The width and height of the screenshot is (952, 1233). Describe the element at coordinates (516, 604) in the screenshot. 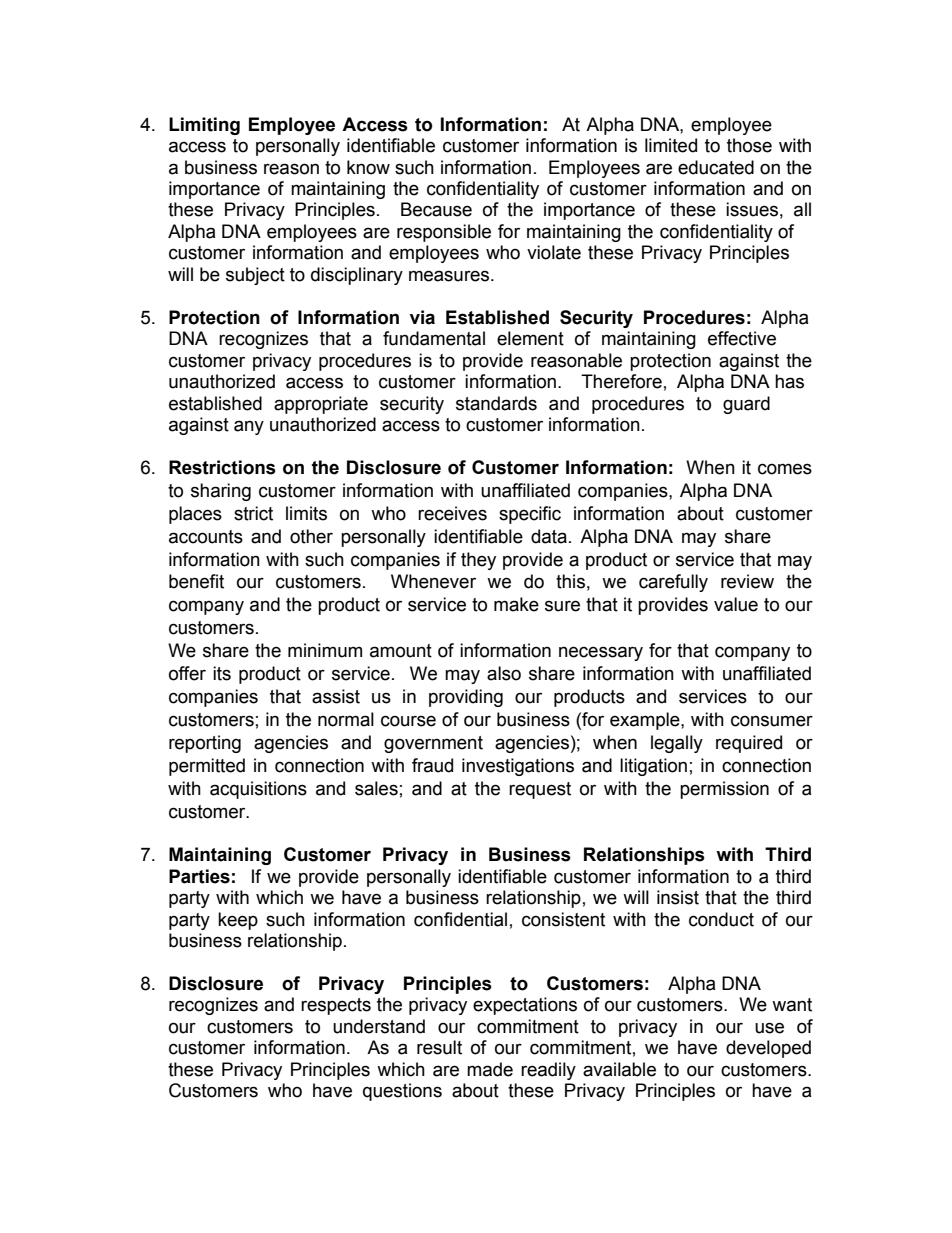

I see `make` at that location.
